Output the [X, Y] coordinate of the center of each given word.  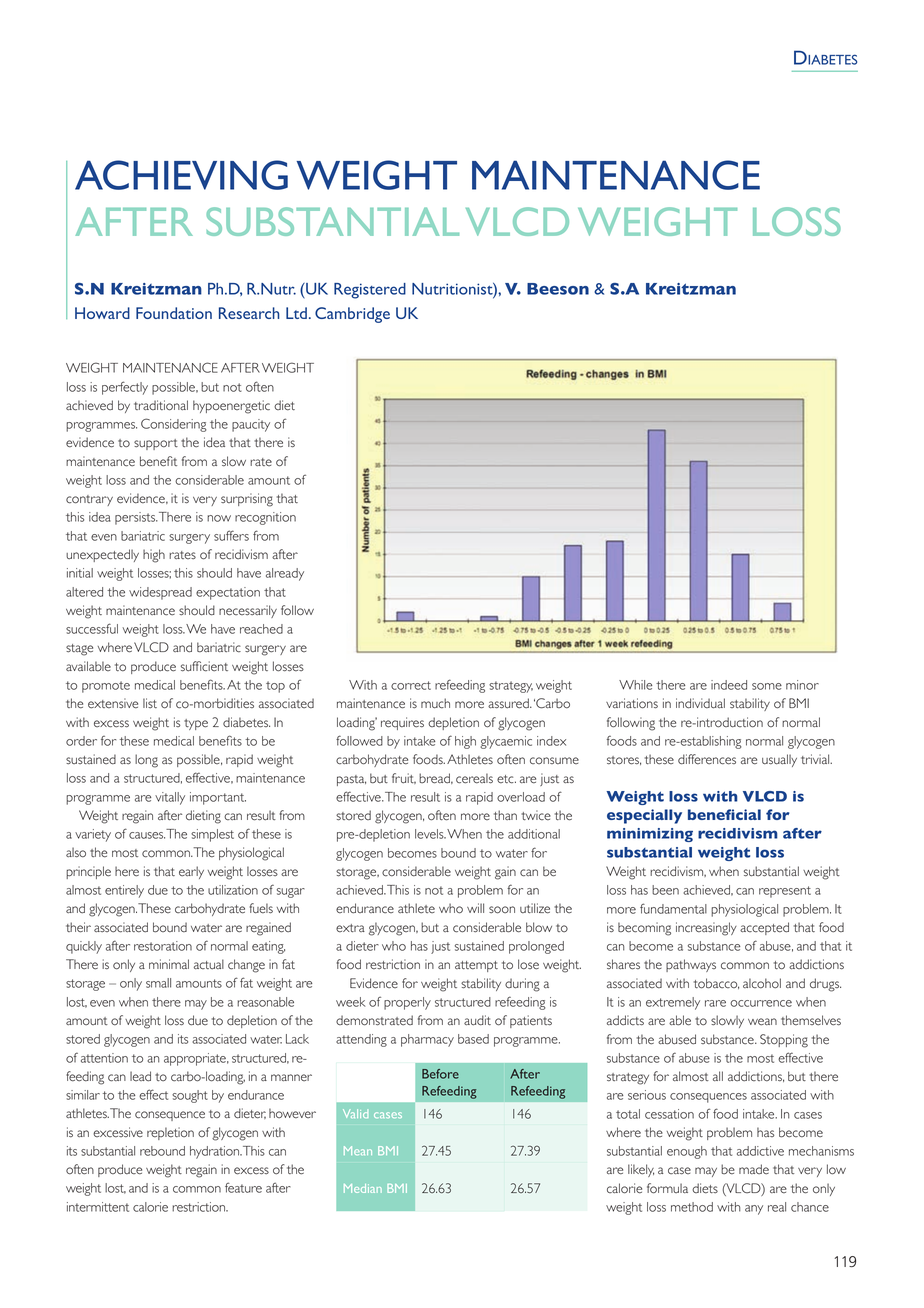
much [435, 703]
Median [363, 1188]
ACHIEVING [181, 175]
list [150, 703]
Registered [370, 291]
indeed [729, 685]
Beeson [558, 289]
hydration [215, 1152]
